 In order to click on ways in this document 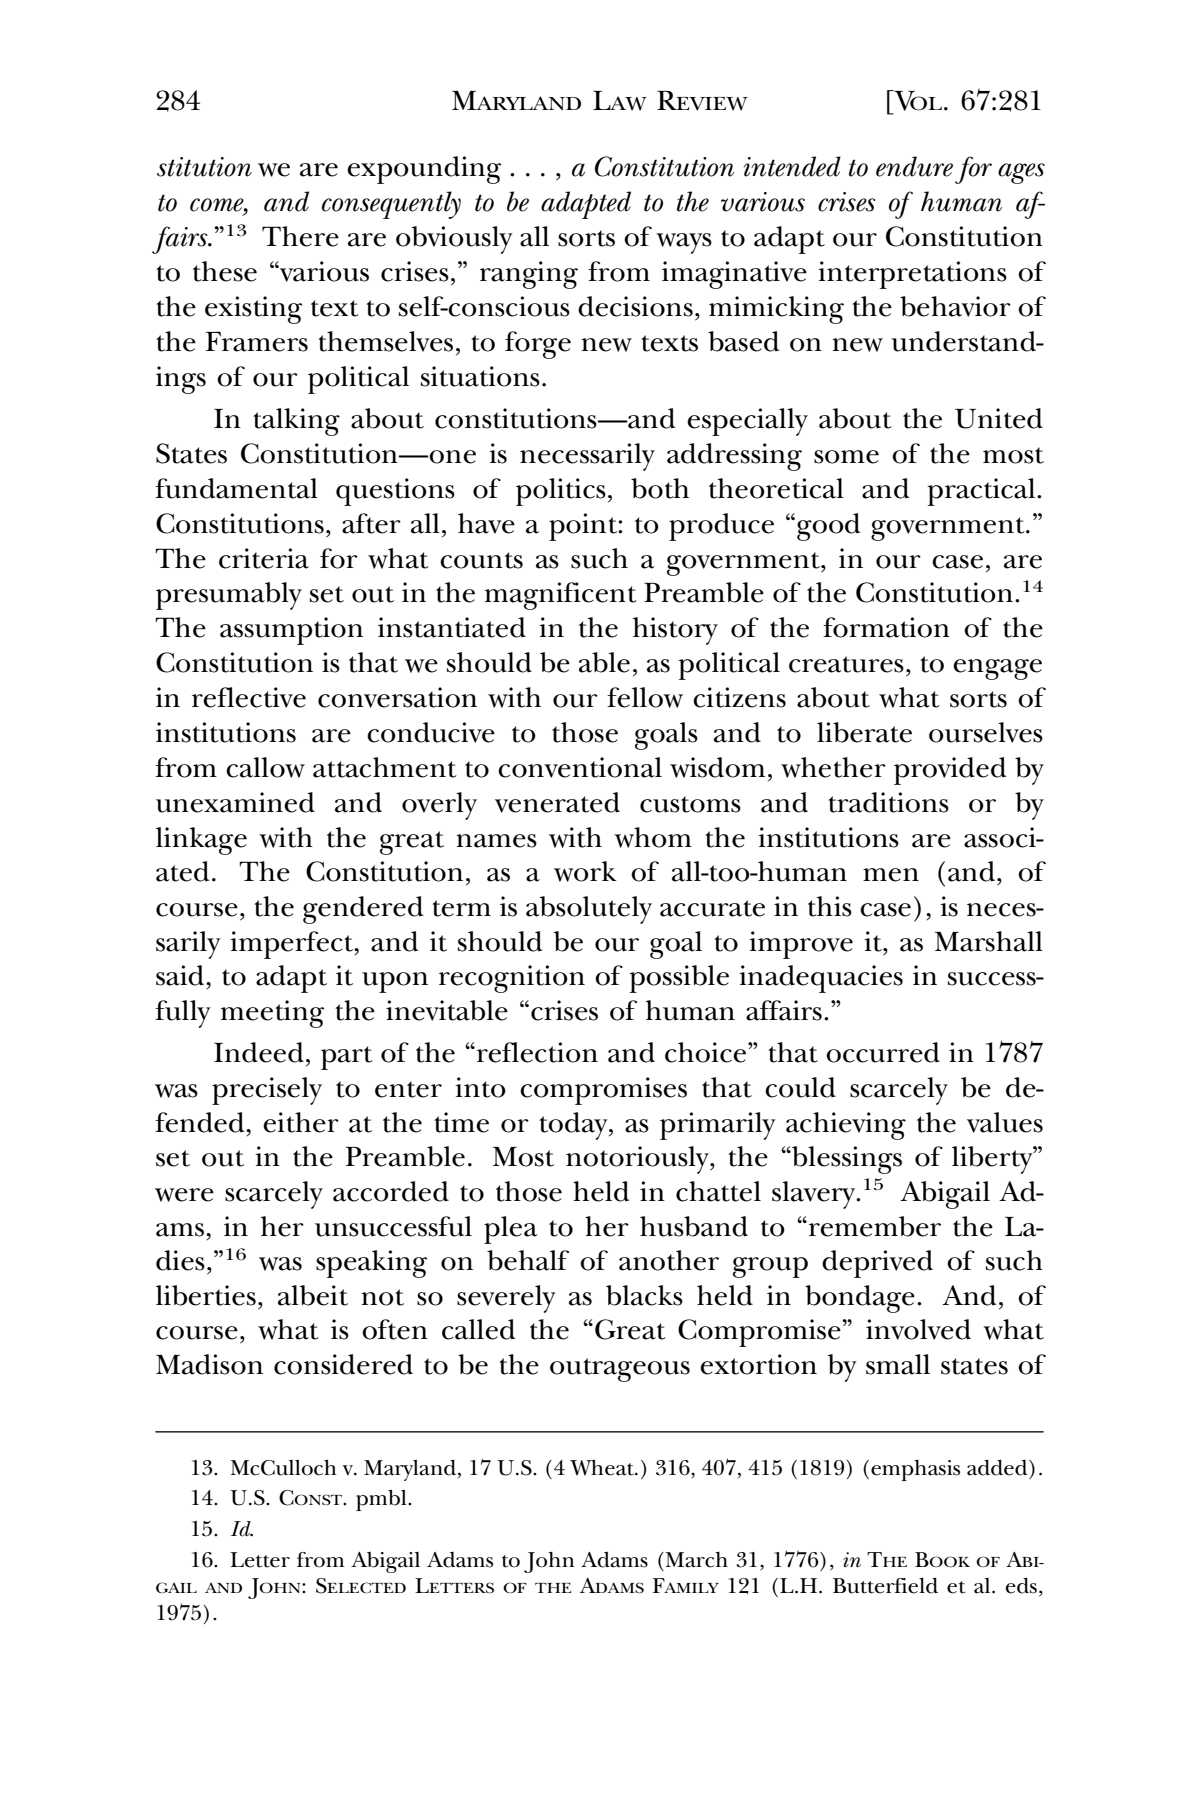, I will do `click(684, 243)`.
